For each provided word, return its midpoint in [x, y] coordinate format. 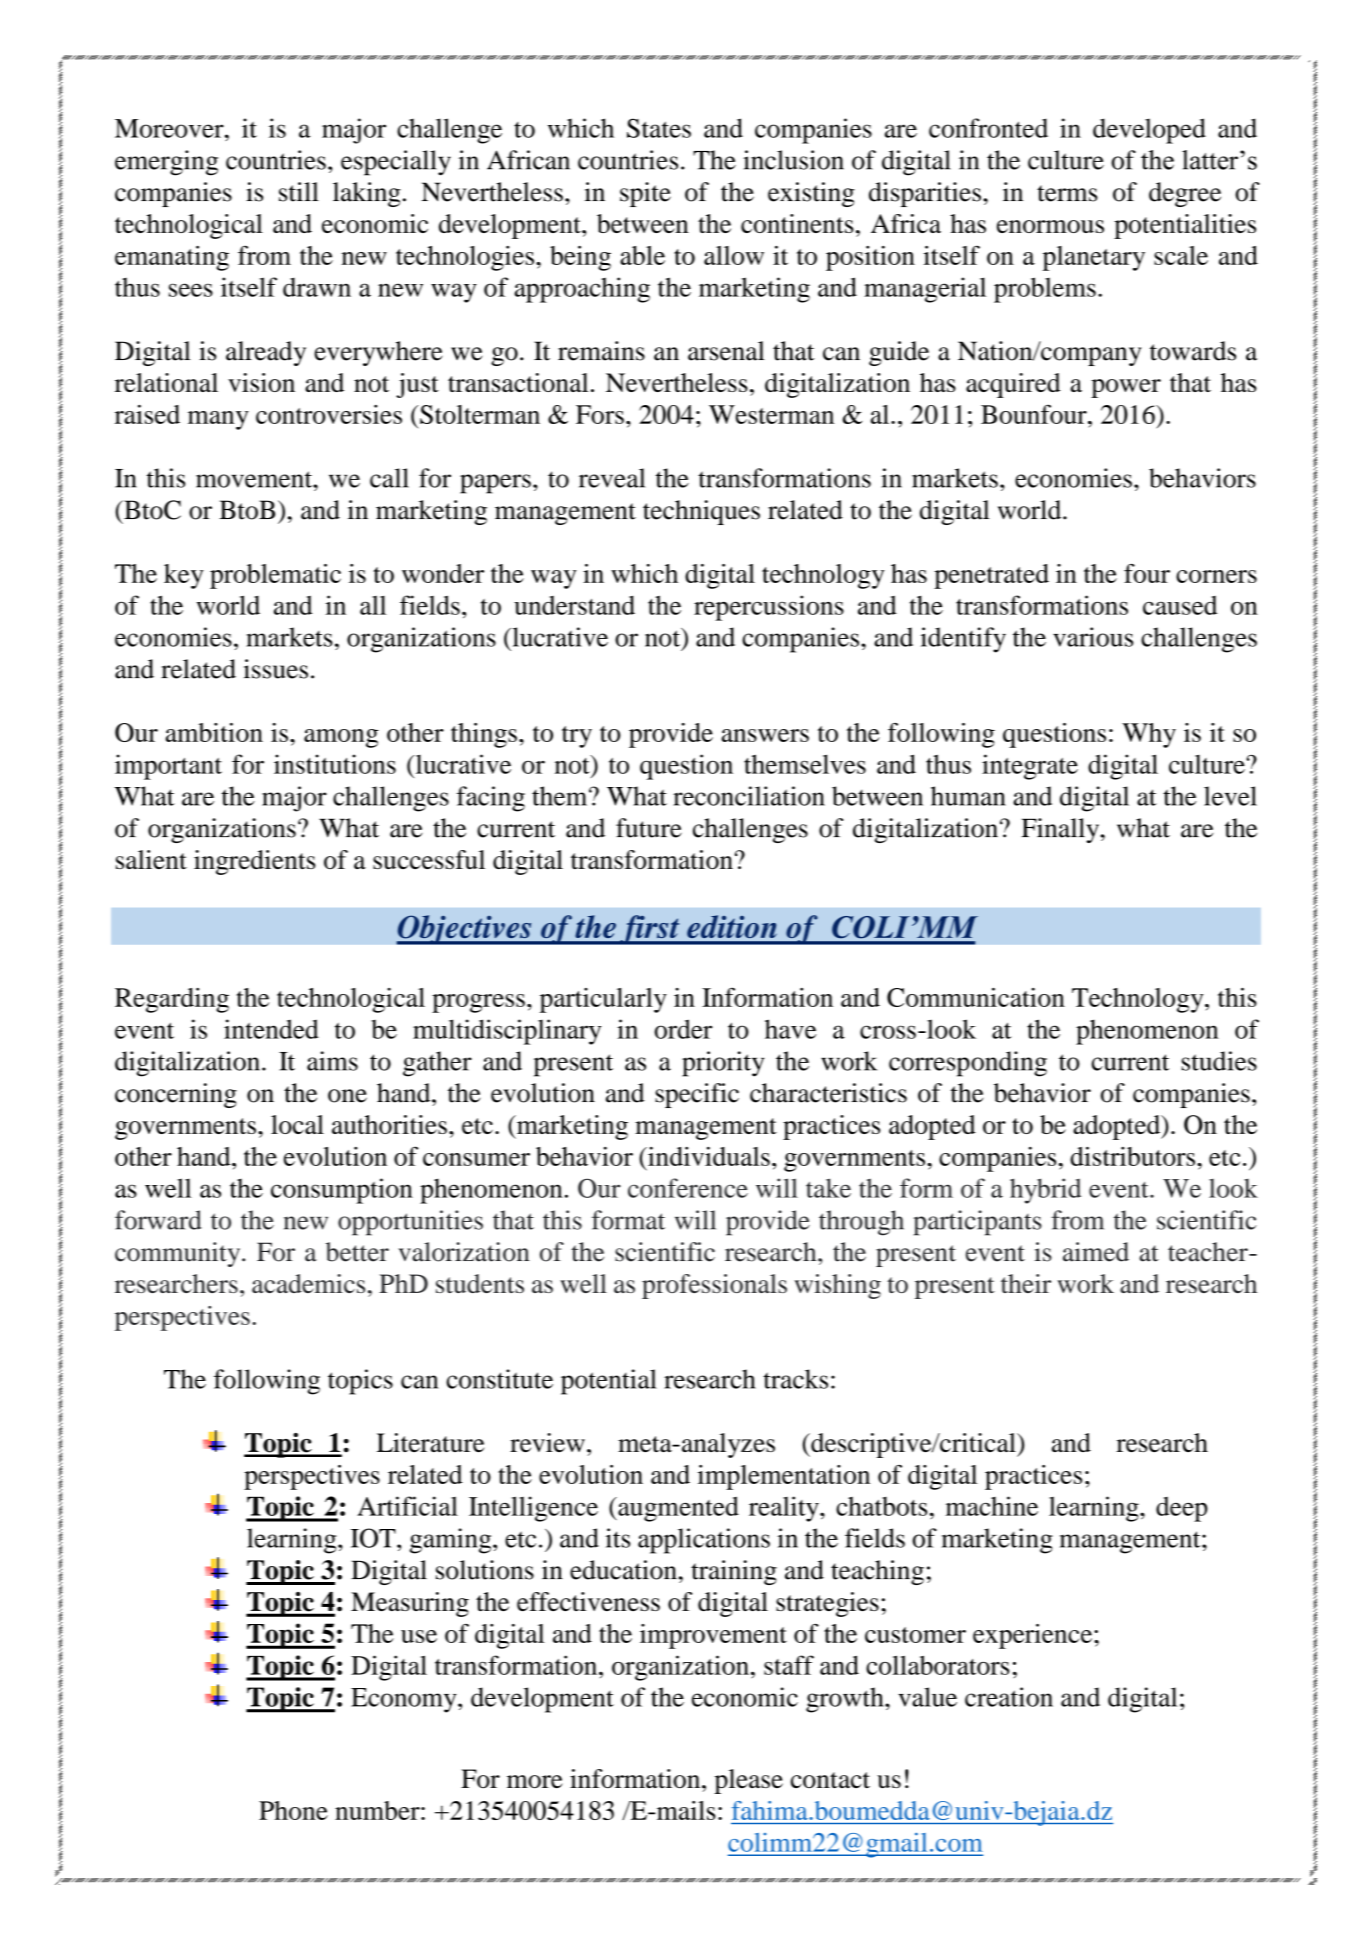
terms [1067, 193]
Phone [293, 1810]
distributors [1132, 1156]
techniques [701, 512]
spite [645, 194]
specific [697, 1095]
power [1126, 388]
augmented [677, 1509]
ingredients [255, 862]
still [299, 192]
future [649, 828]
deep [1182, 1509]
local [297, 1124]
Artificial [407, 1506]
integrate [1030, 767]
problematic [275, 576]
